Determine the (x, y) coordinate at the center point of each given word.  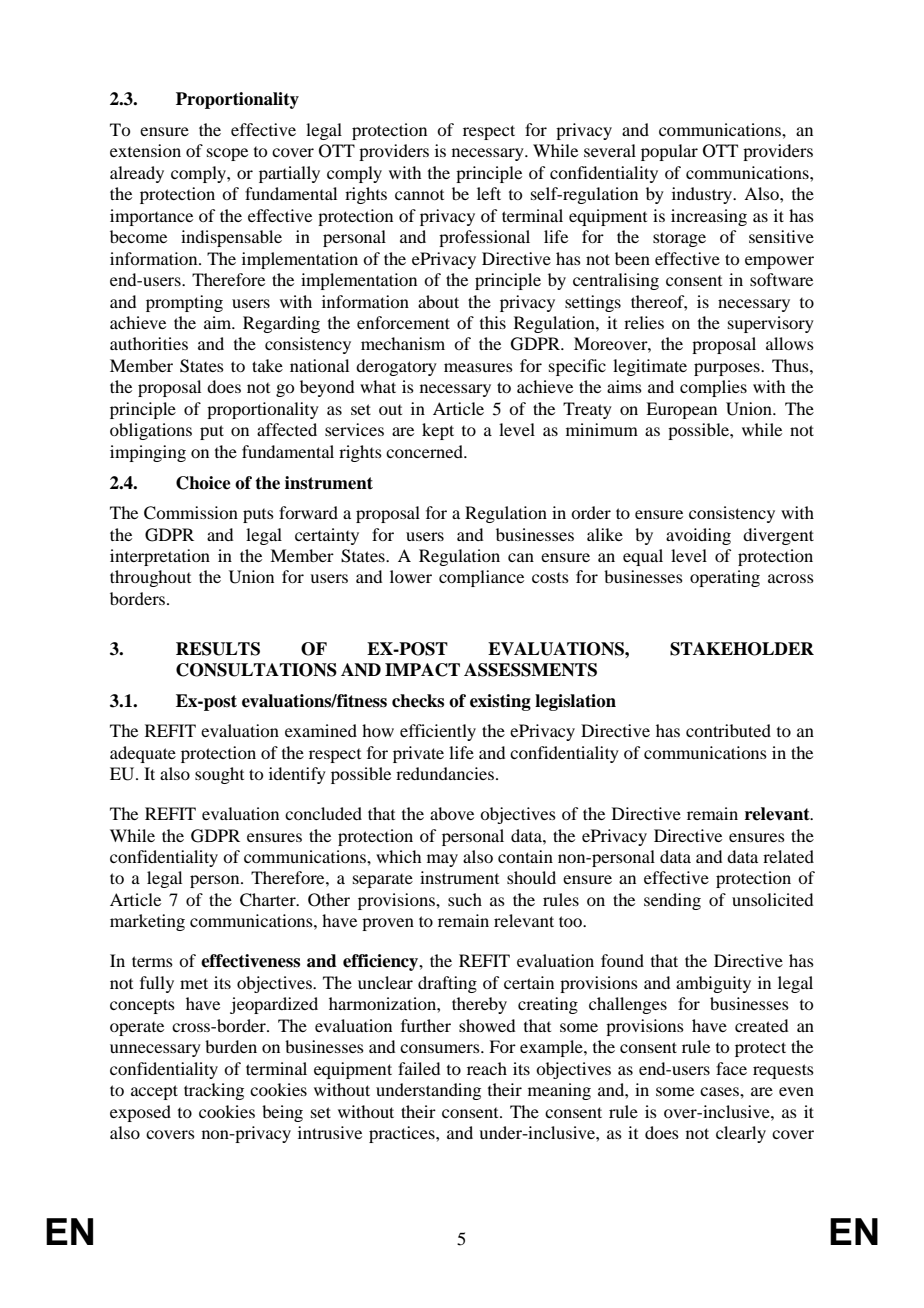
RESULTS (218, 649)
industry (703, 195)
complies (713, 388)
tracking (214, 1091)
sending (672, 901)
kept (438, 431)
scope (227, 154)
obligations (151, 431)
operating (725, 578)
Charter (269, 900)
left (489, 193)
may (442, 860)
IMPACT (422, 670)
